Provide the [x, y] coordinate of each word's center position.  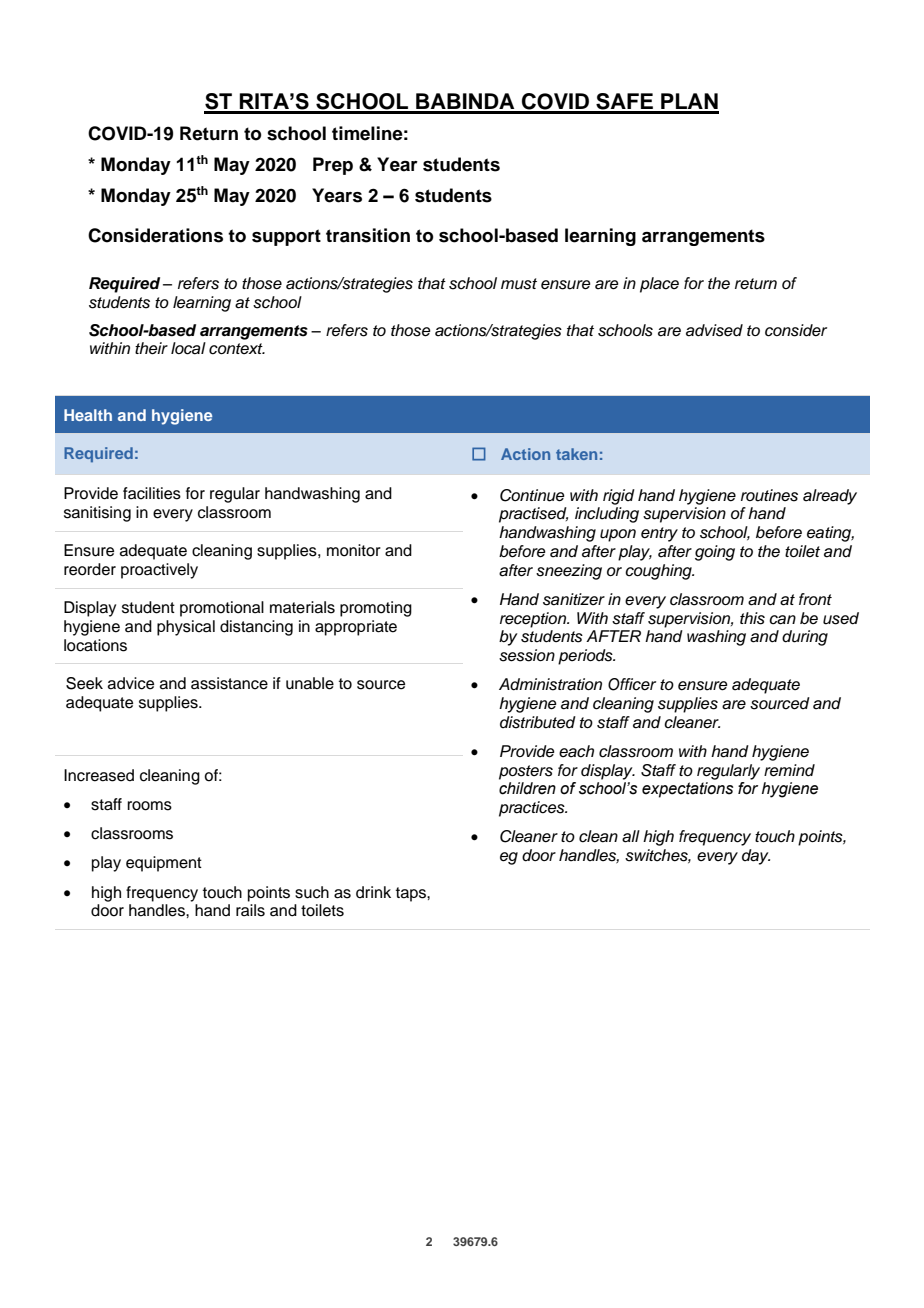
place [659, 285]
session [527, 655]
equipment [164, 864]
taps [412, 894]
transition [368, 235]
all [631, 836]
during [805, 638]
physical [186, 628]
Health [88, 415]
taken [576, 454]
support [286, 237]
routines [769, 495]
